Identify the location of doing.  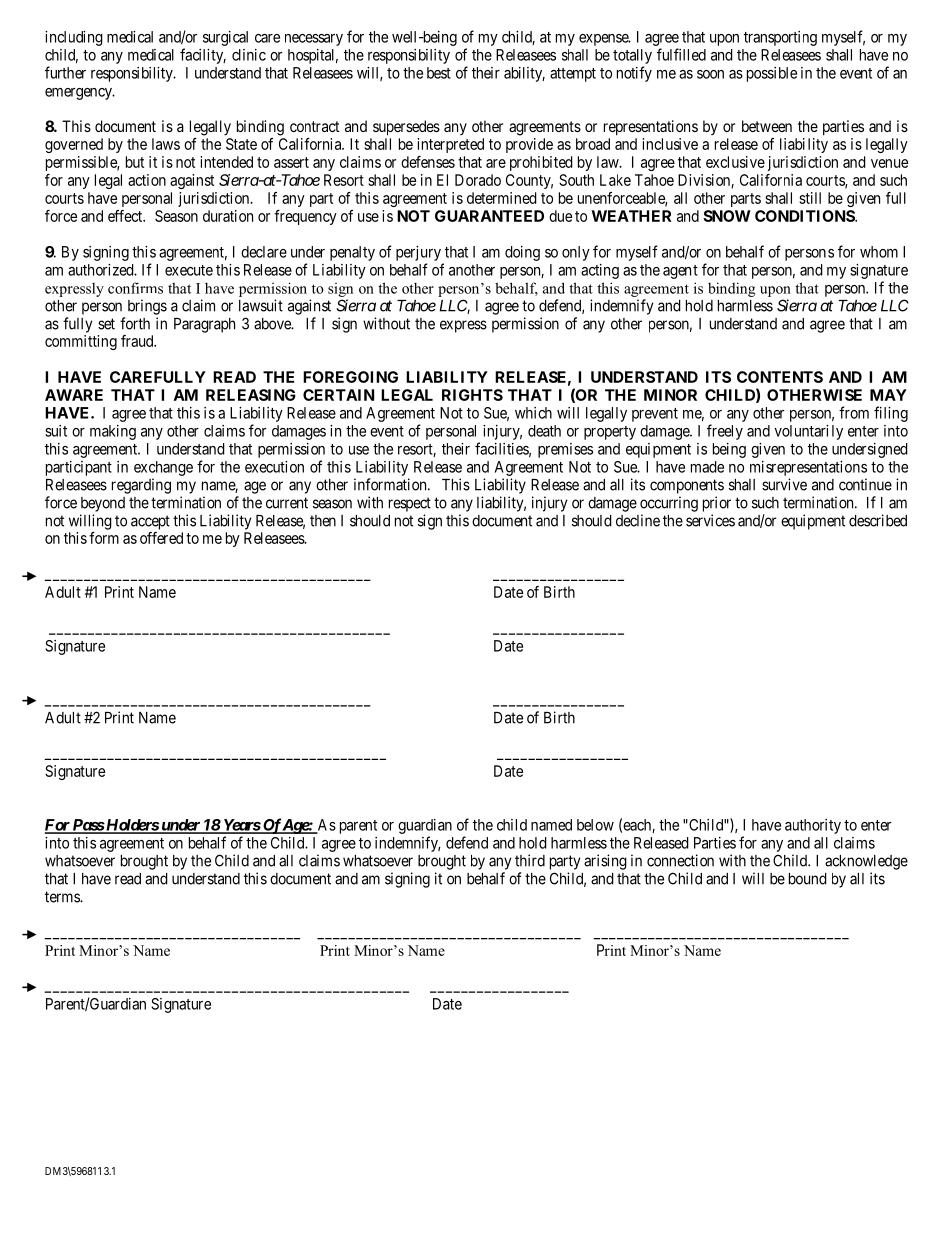
(522, 253).
